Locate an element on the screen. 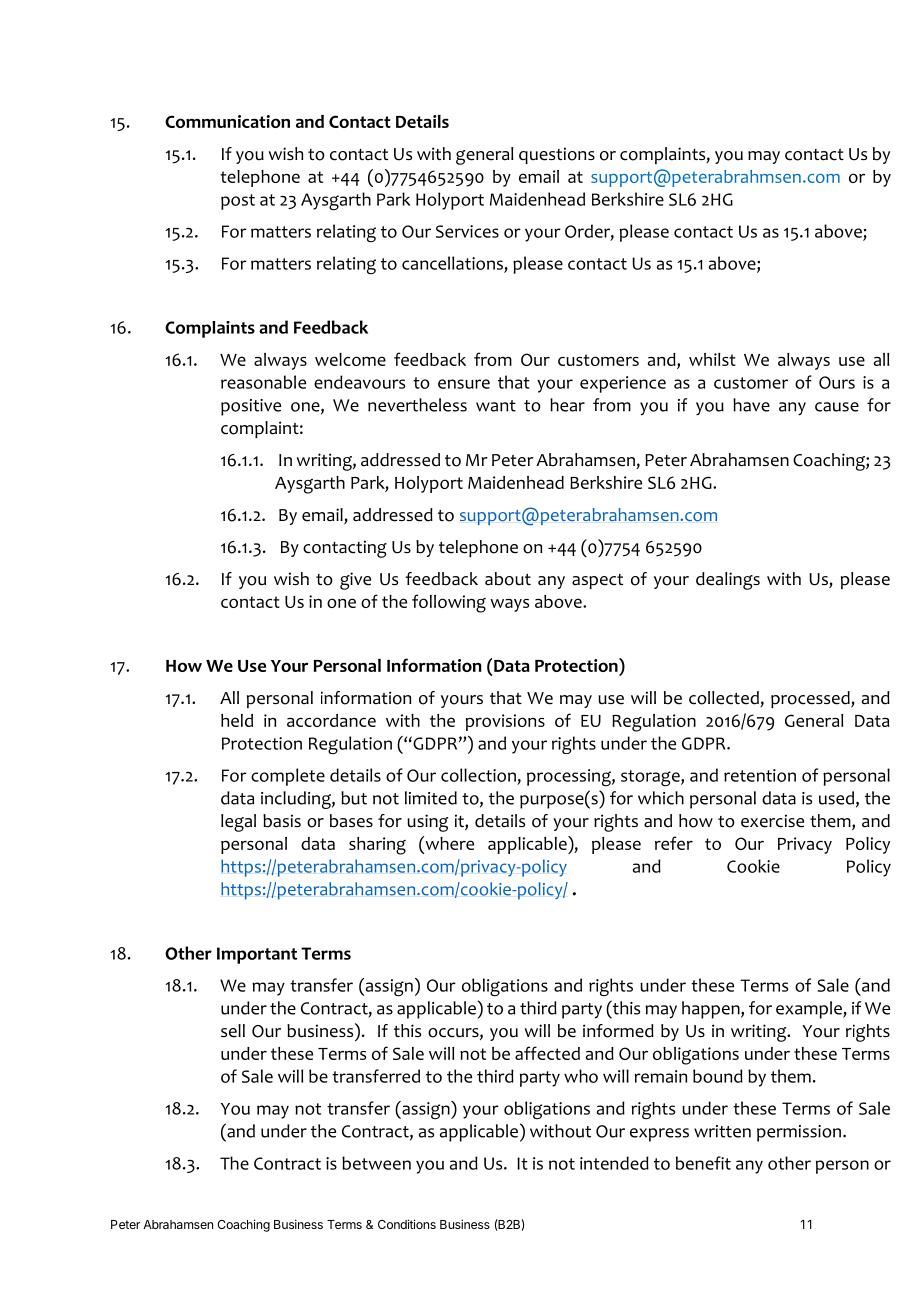  intended is located at coordinates (614, 1163).
